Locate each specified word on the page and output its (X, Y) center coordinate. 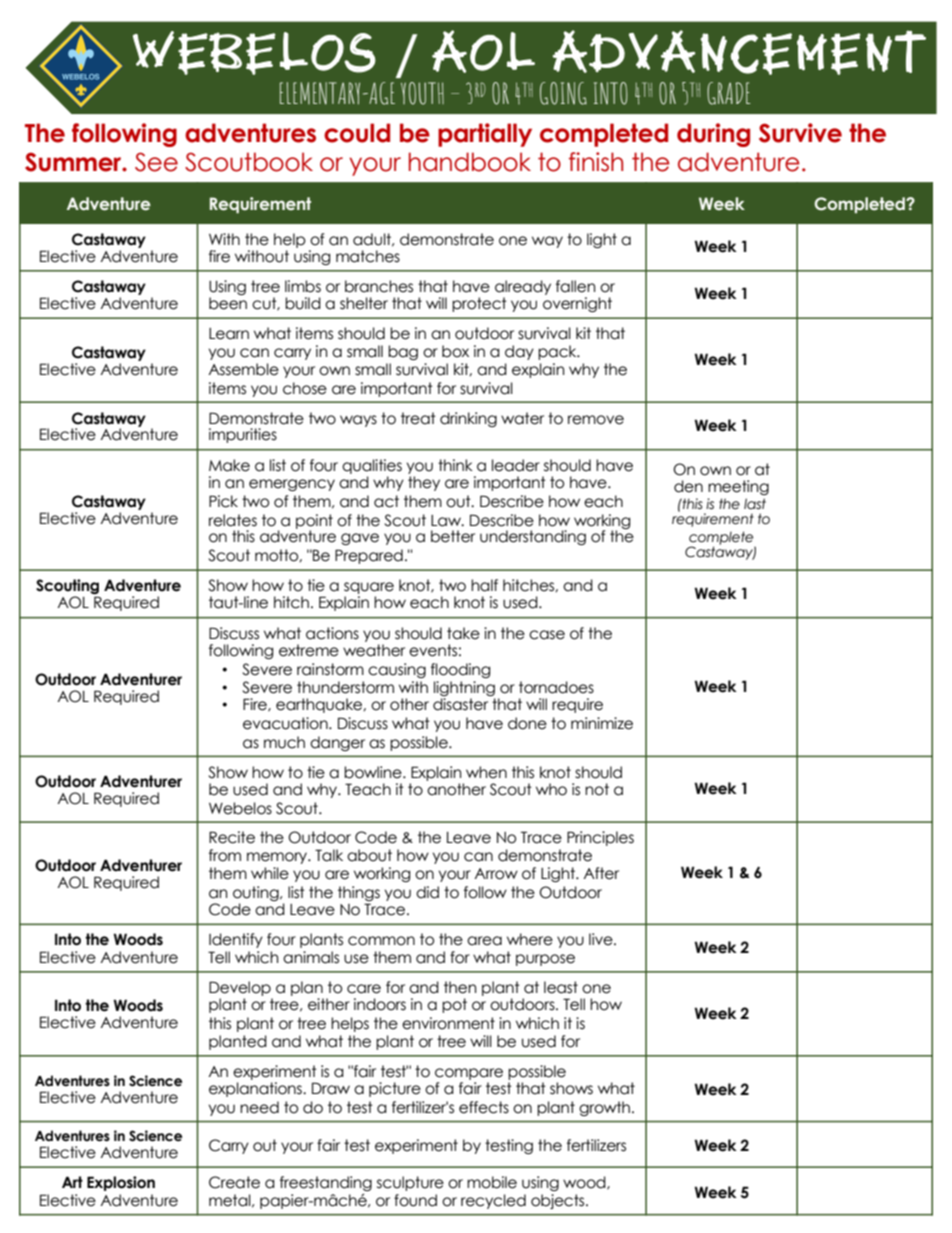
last (755, 504)
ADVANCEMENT (739, 52)
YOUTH (422, 93)
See (156, 162)
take (463, 633)
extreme (309, 650)
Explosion (121, 1183)
